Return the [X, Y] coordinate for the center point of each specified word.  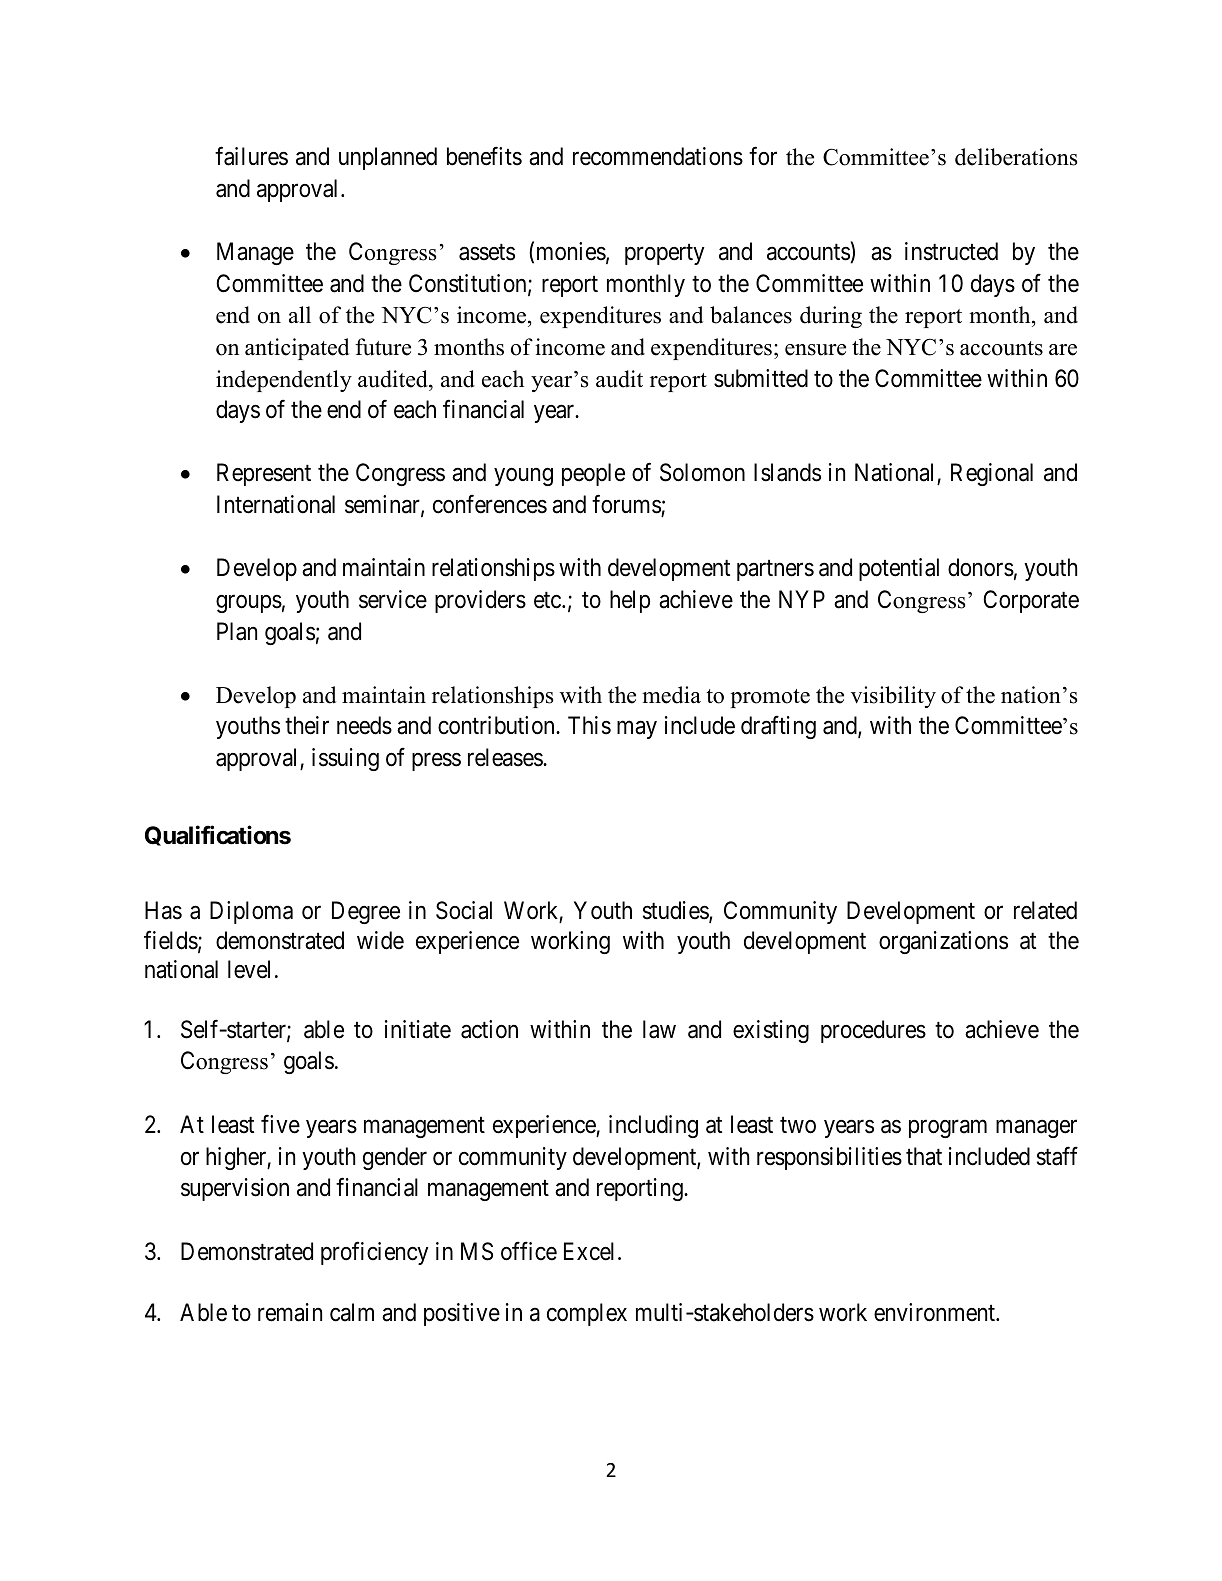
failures [251, 156]
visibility [893, 697]
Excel [591, 1251]
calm [352, 1312]
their [307, 725]
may [637, 730]
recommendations [658, 156]
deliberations [1016, 157]
